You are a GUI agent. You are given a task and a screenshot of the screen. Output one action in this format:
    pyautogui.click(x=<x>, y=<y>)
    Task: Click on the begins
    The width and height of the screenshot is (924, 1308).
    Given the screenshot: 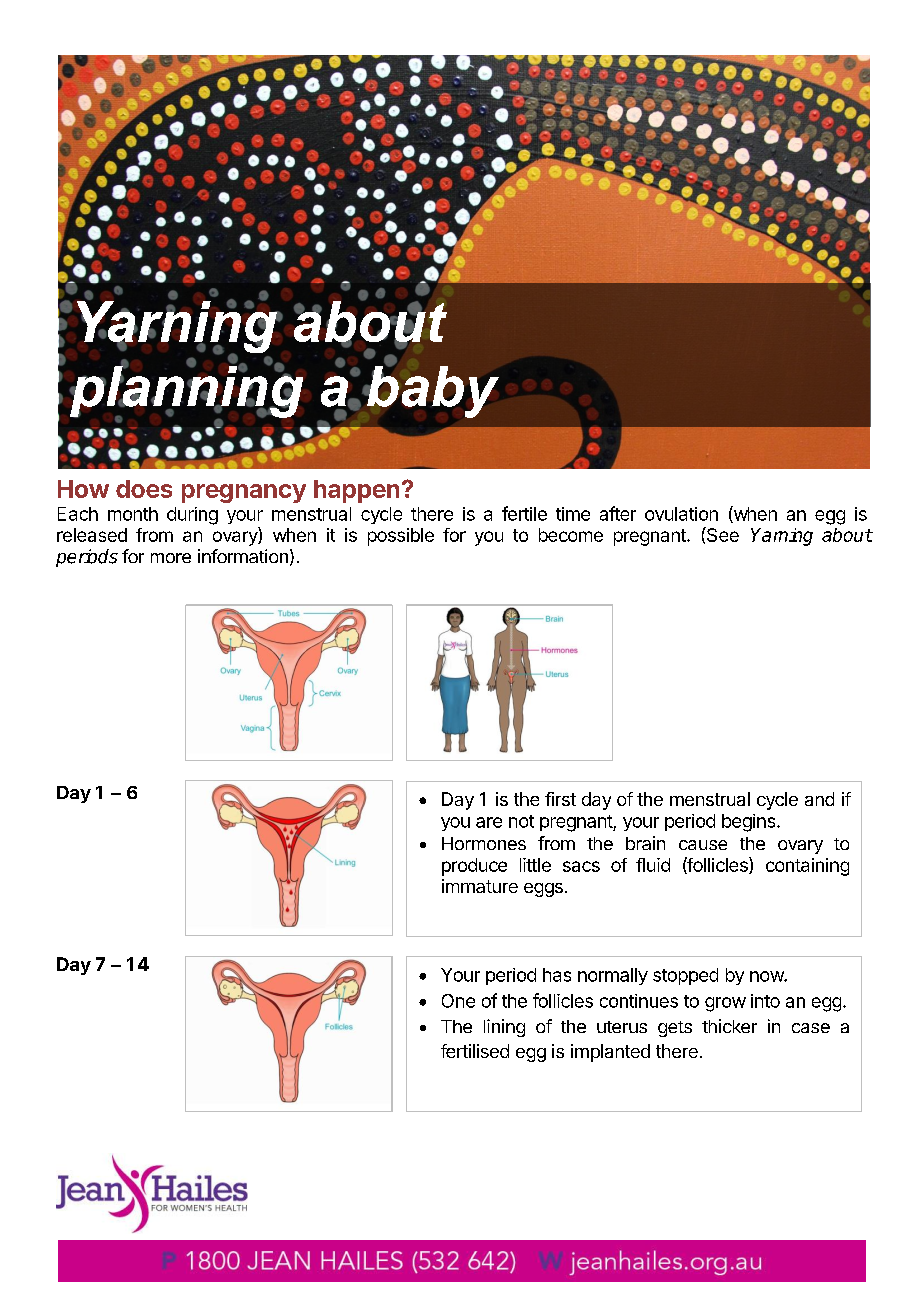 What is the action you would take?
    pyautogui.click(x=748, y=823)
